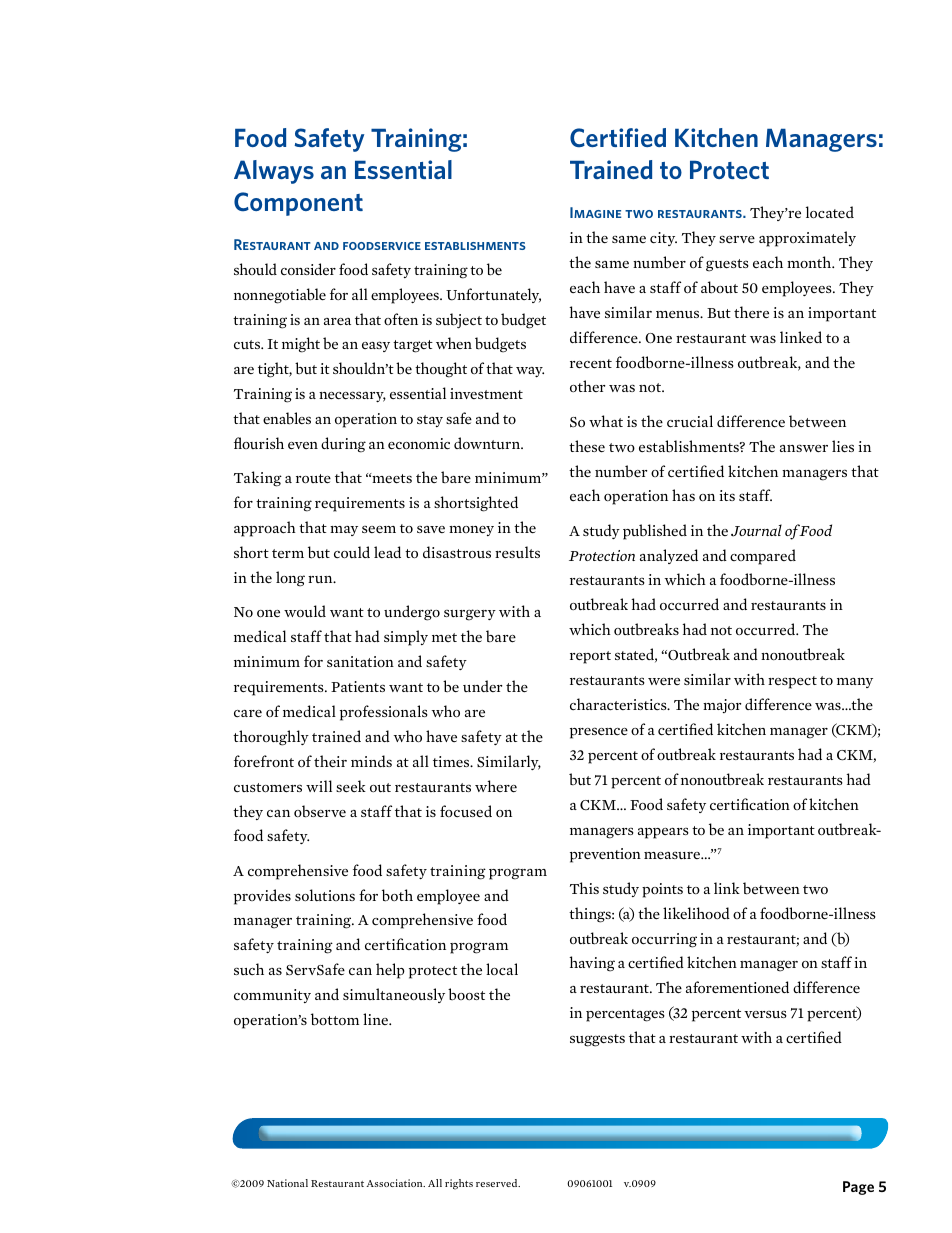 This screenshot has width=952, height=1233. Describe the element at coordinates (587, 446) in the screenshot. I see `these` at that location.
